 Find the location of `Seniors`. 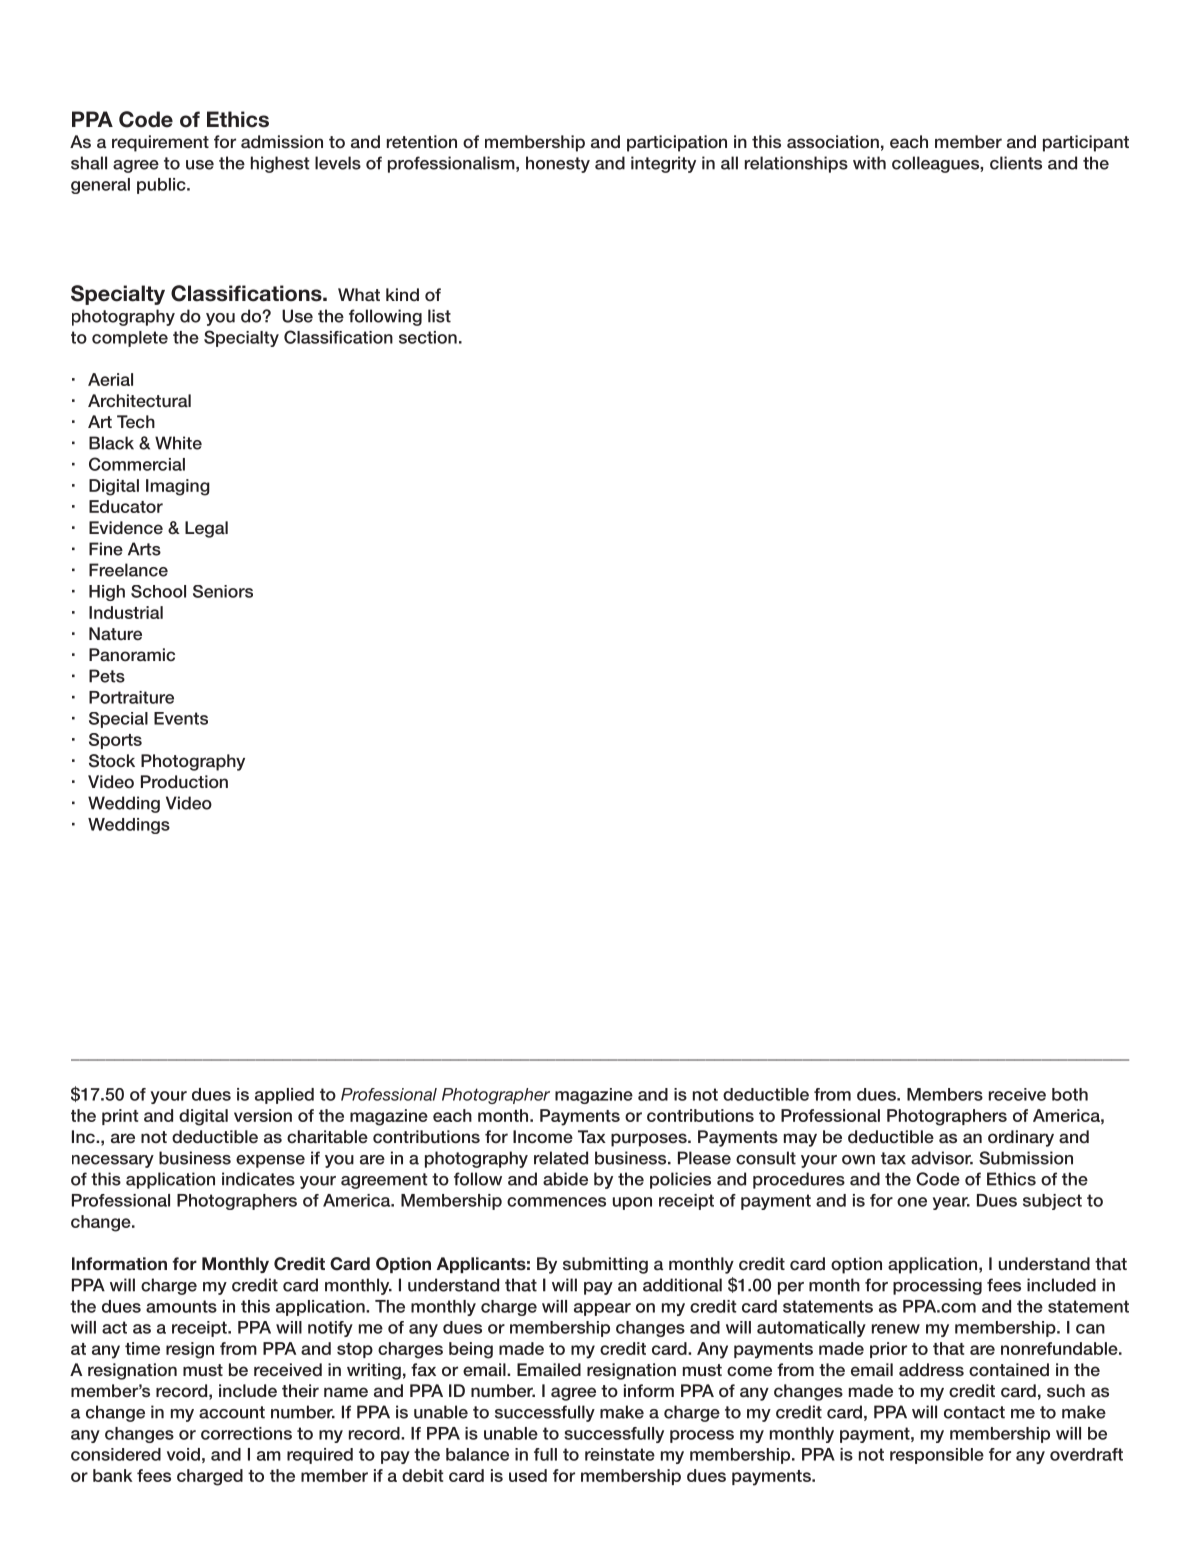

Seniors is located at coordinates (223, 591).
